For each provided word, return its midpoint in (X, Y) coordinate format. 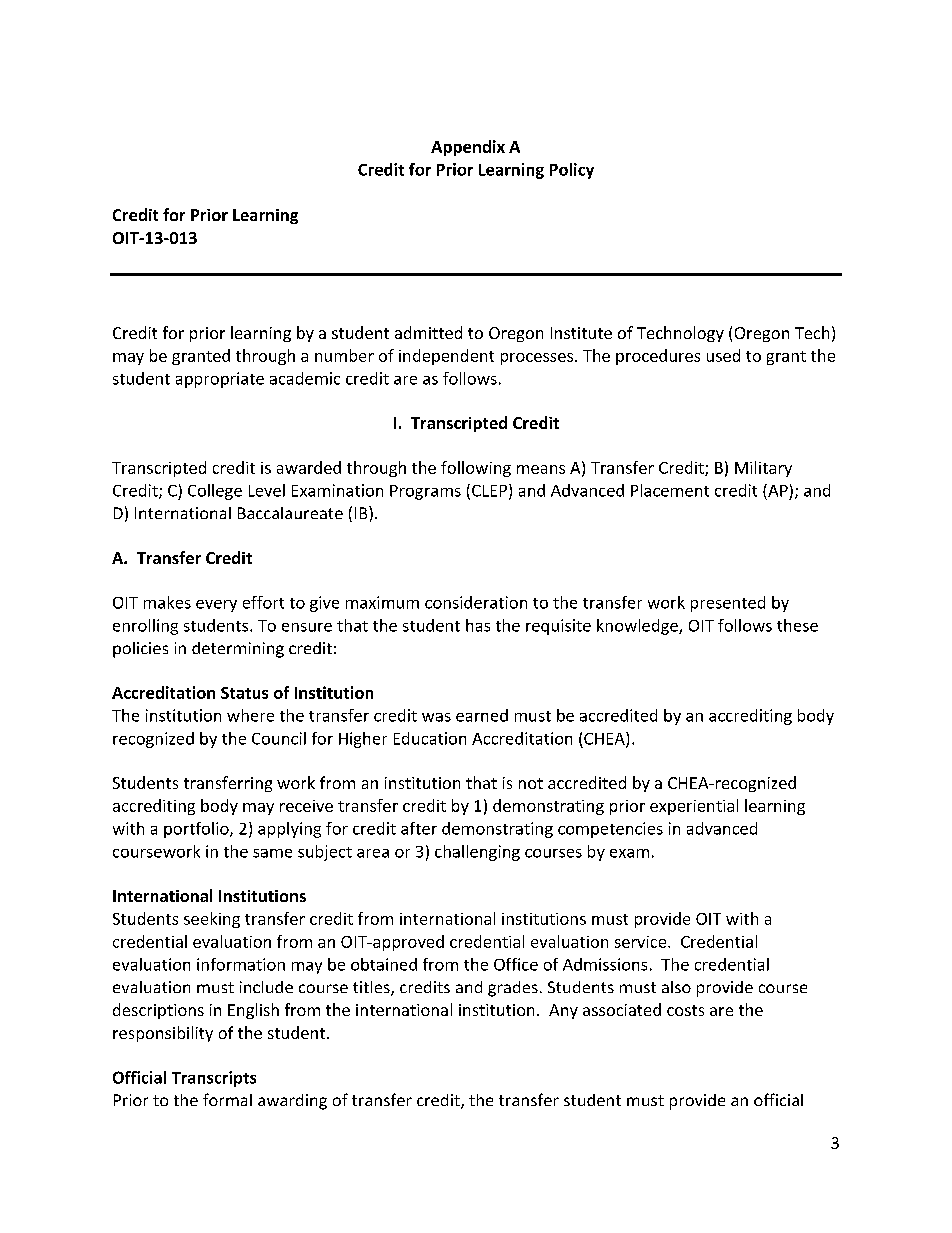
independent (446, 357)
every (216, 606)
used (723, 355)
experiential (694, 807)
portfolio (197, 830)
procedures (658, 357)
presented (728, 604)
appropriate (220, 380)
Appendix (468, 148)
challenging (477, 853)
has (478, 625)
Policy (572, 171)
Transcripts (214, 1079)
